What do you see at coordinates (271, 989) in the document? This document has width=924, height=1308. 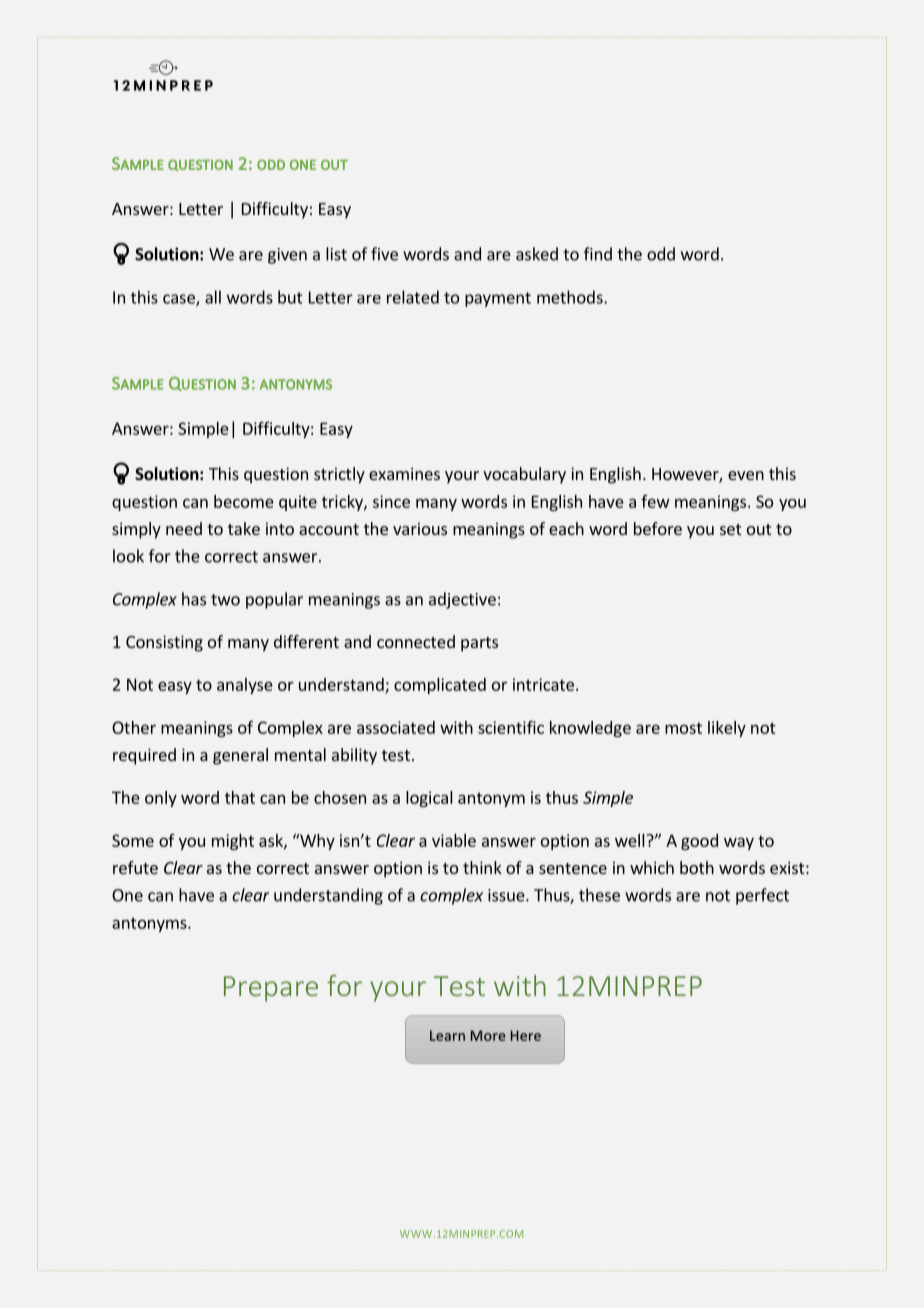 I see `Prepare` at bounding box center [271, 989].
